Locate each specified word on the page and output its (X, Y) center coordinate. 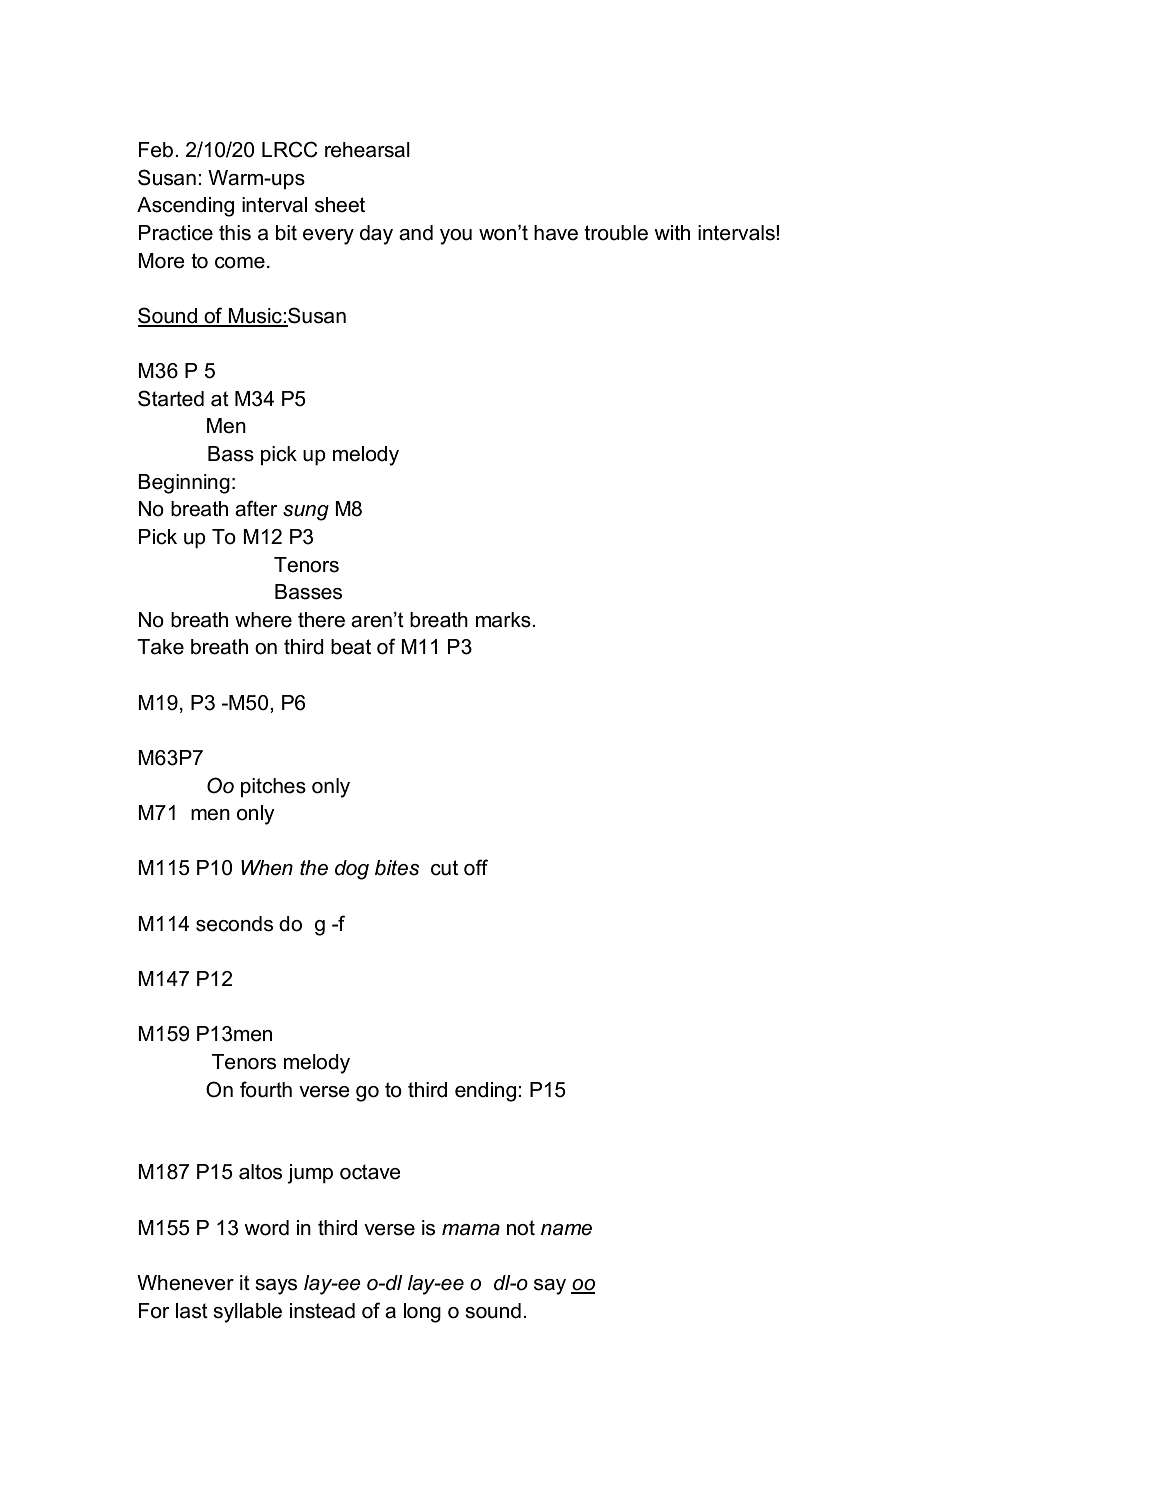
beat (351, 647)
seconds (234, 924)
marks (504, 620)
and (416, 233)
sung (306, 513)
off (476, 867)
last (192, 1311)
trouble (616, 233)
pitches (273, 787)
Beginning (184, 484)
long (422, 1313)
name (566, 1230)
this (235, 233)
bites (397, 868)
